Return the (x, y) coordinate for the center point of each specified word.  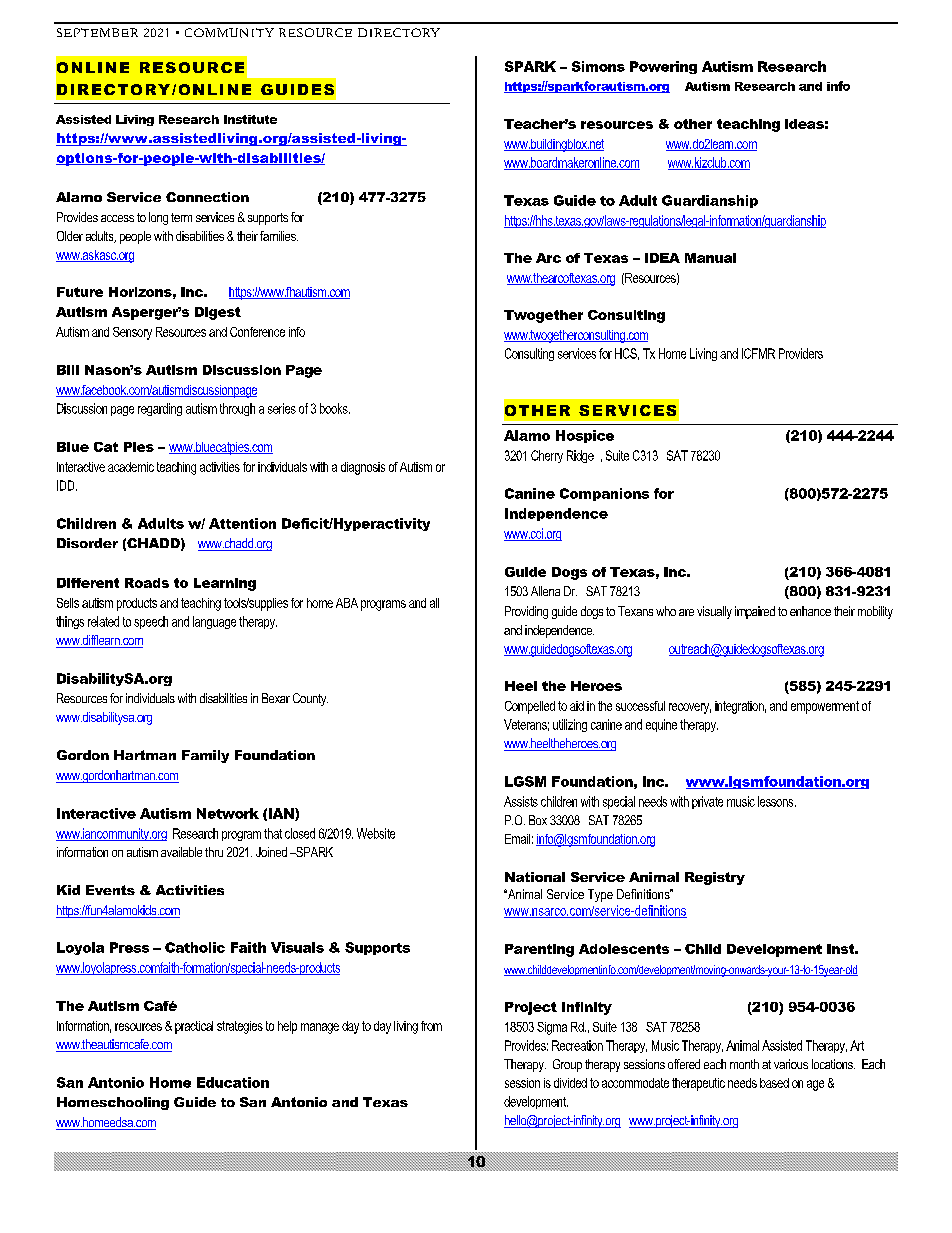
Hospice (585, 436)
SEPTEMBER (97, 32)
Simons (598, 66)
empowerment (825, 707)
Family (205, 756)
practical (194, 1027)
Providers (801, 353)
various (791, 1064)
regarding (160, 409)
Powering (663, 67)
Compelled (530, 707)
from (431, 1026)
